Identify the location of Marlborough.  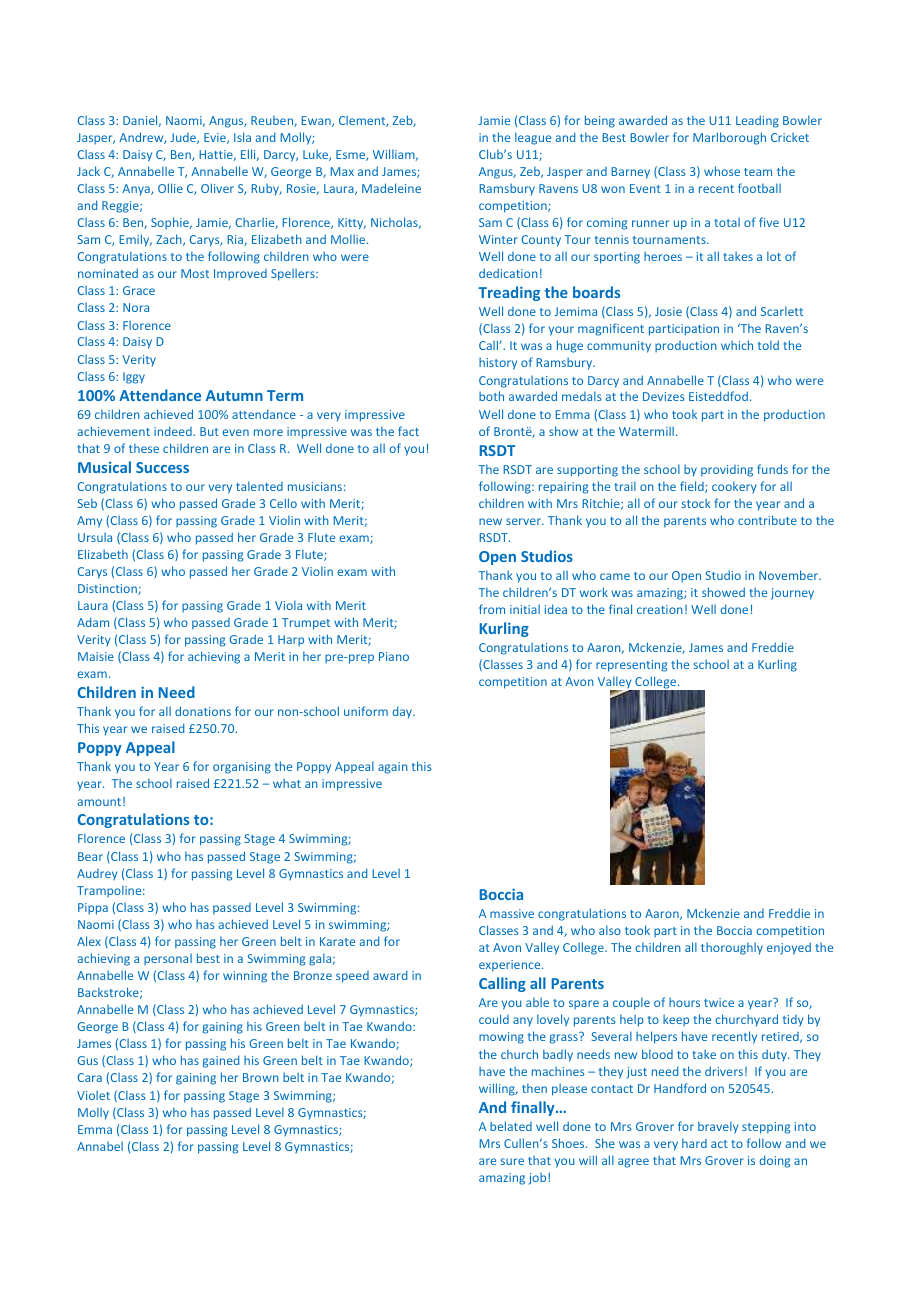
(729, 138).
